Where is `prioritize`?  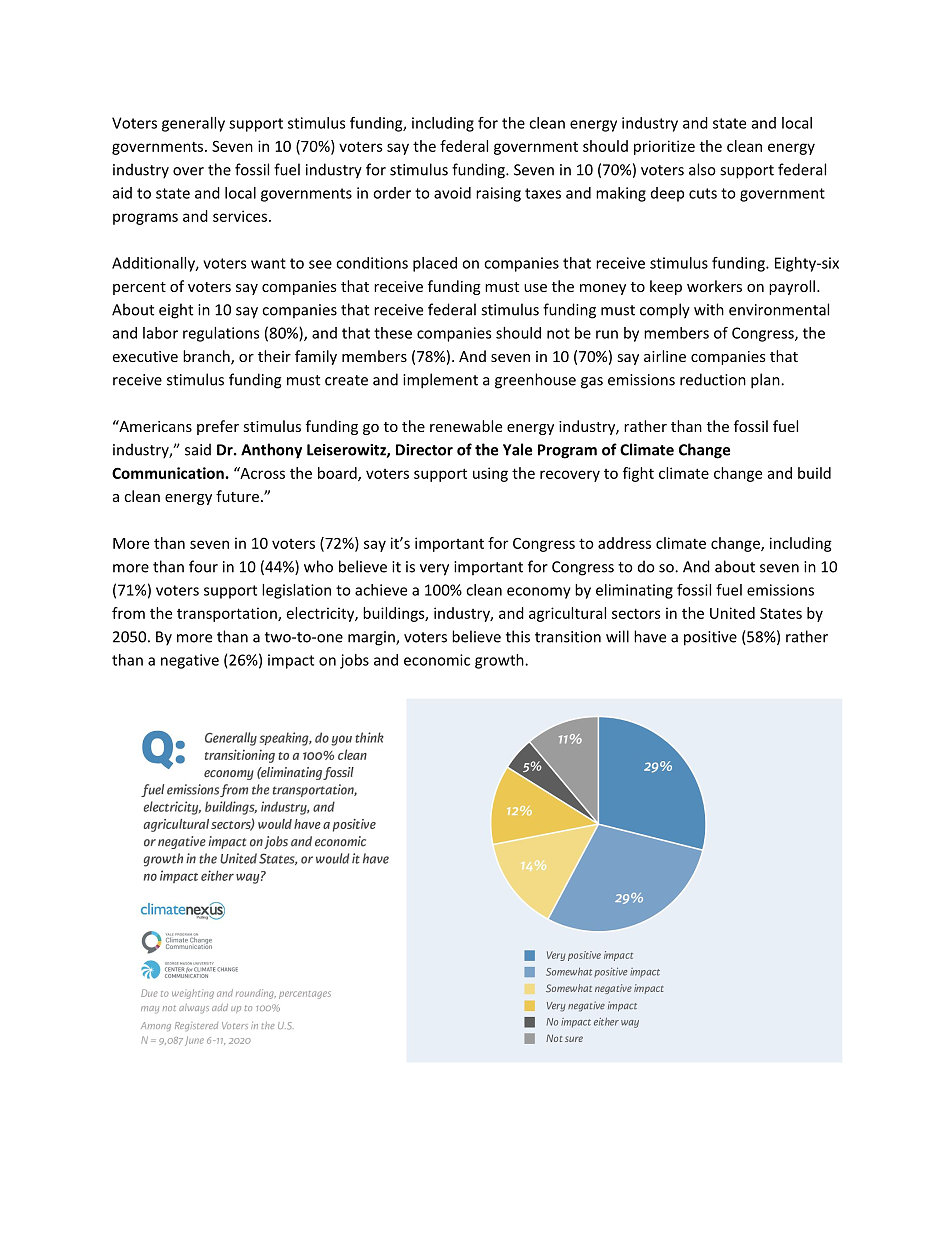 prioritize is located at coordinates (664, 147).
